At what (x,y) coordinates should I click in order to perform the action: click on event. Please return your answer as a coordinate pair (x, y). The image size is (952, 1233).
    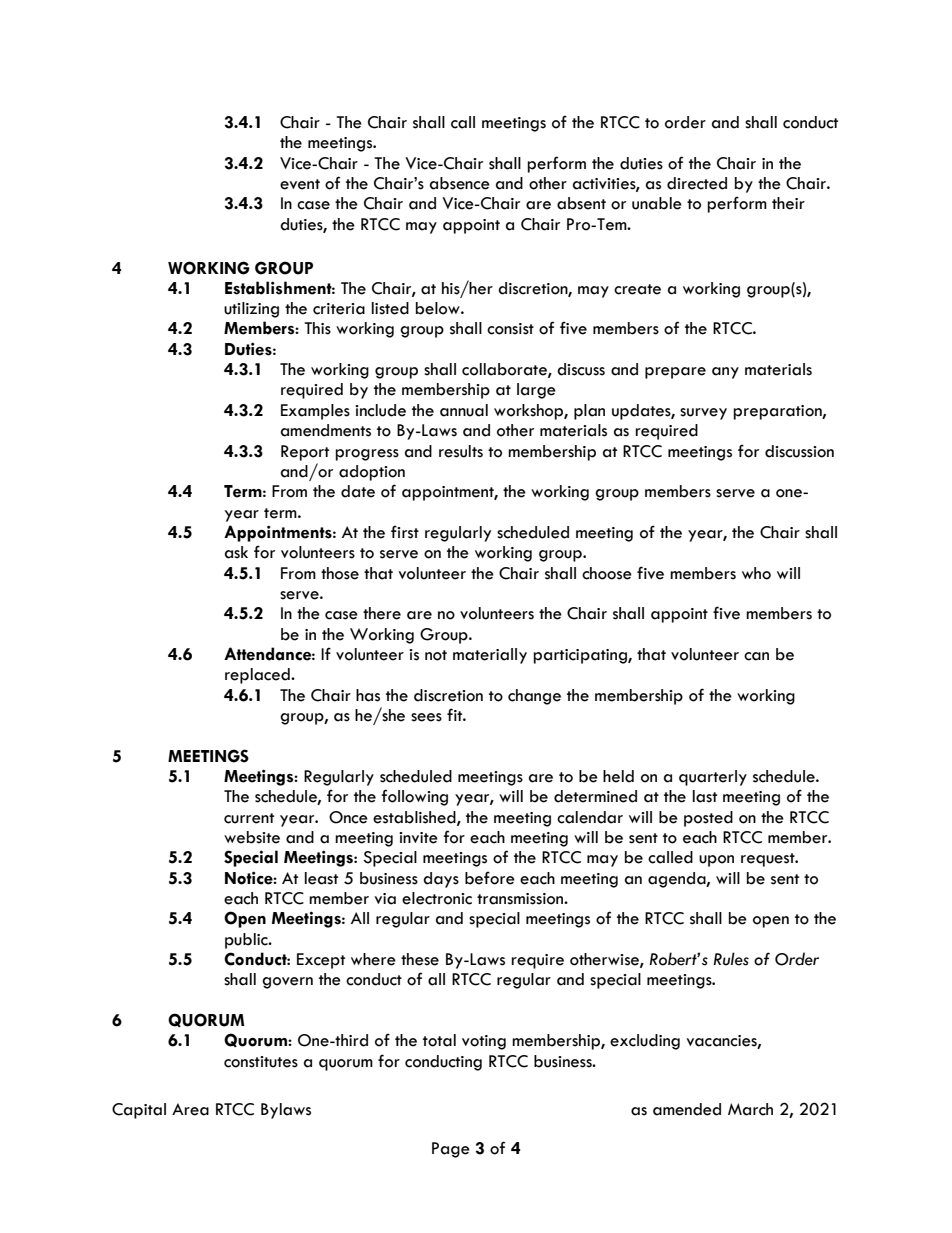
    Looking at the image, I should click on (300, 184).
